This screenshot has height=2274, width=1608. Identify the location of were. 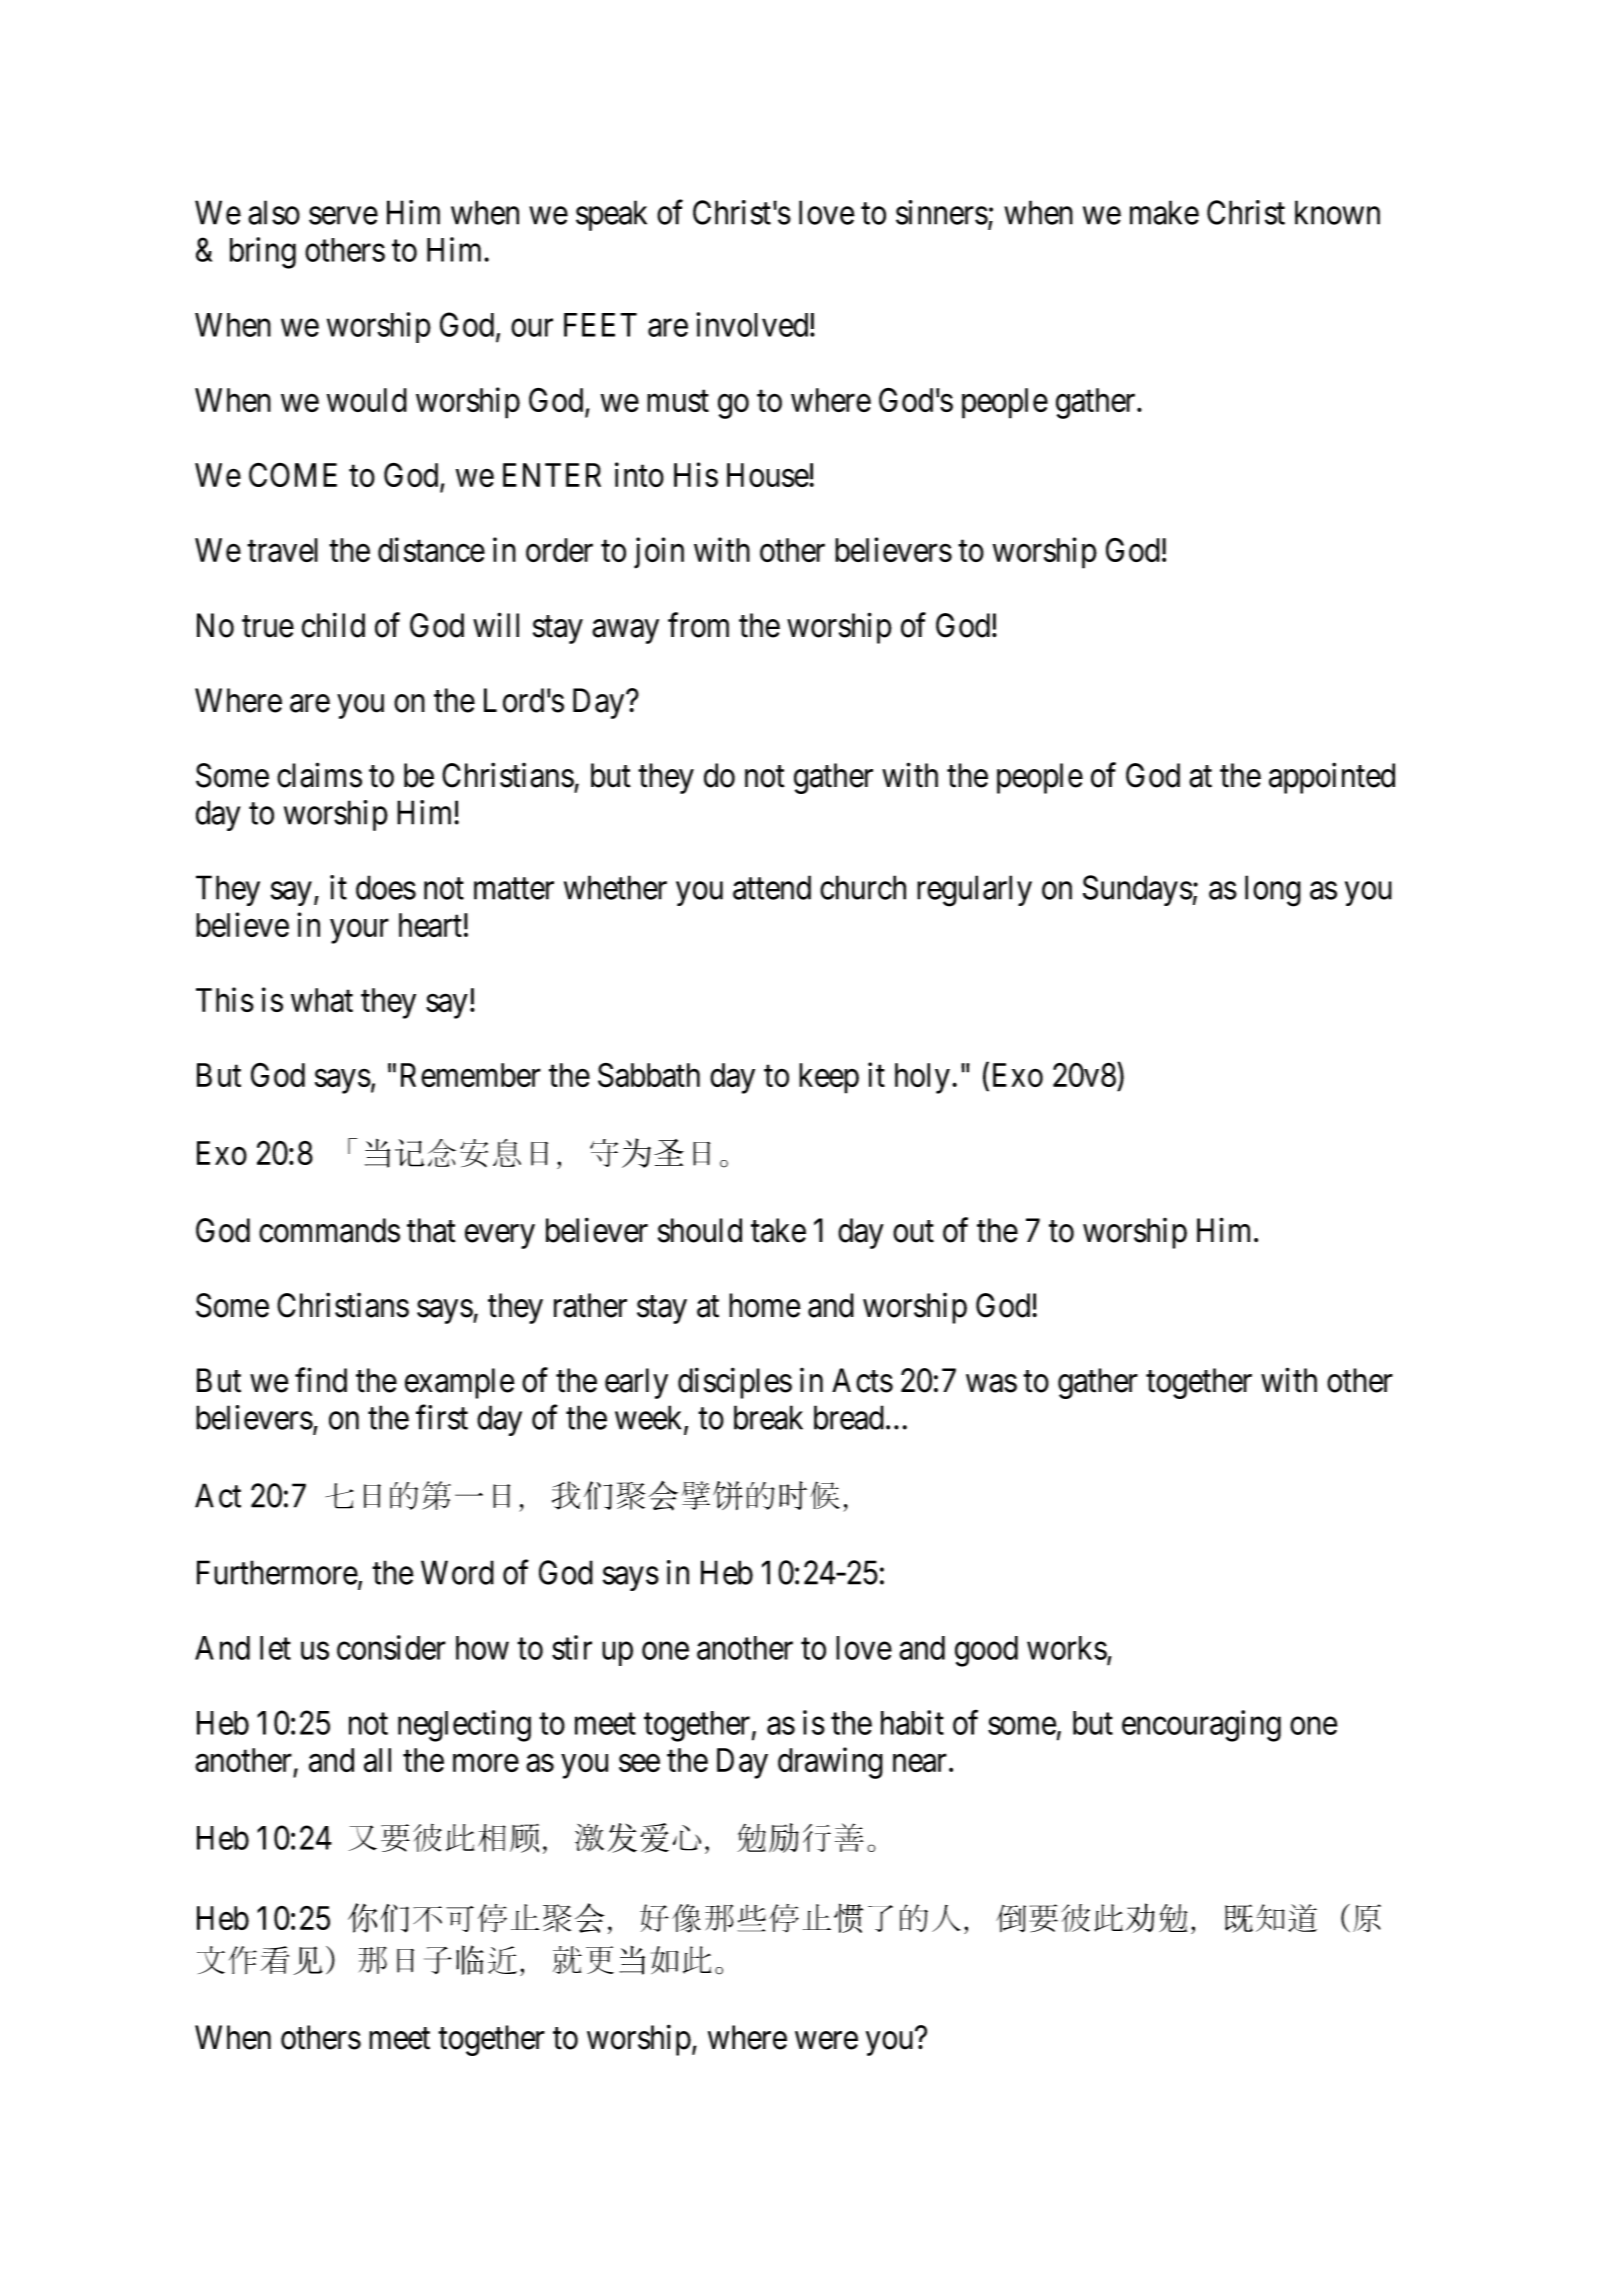
(826, 2041).
